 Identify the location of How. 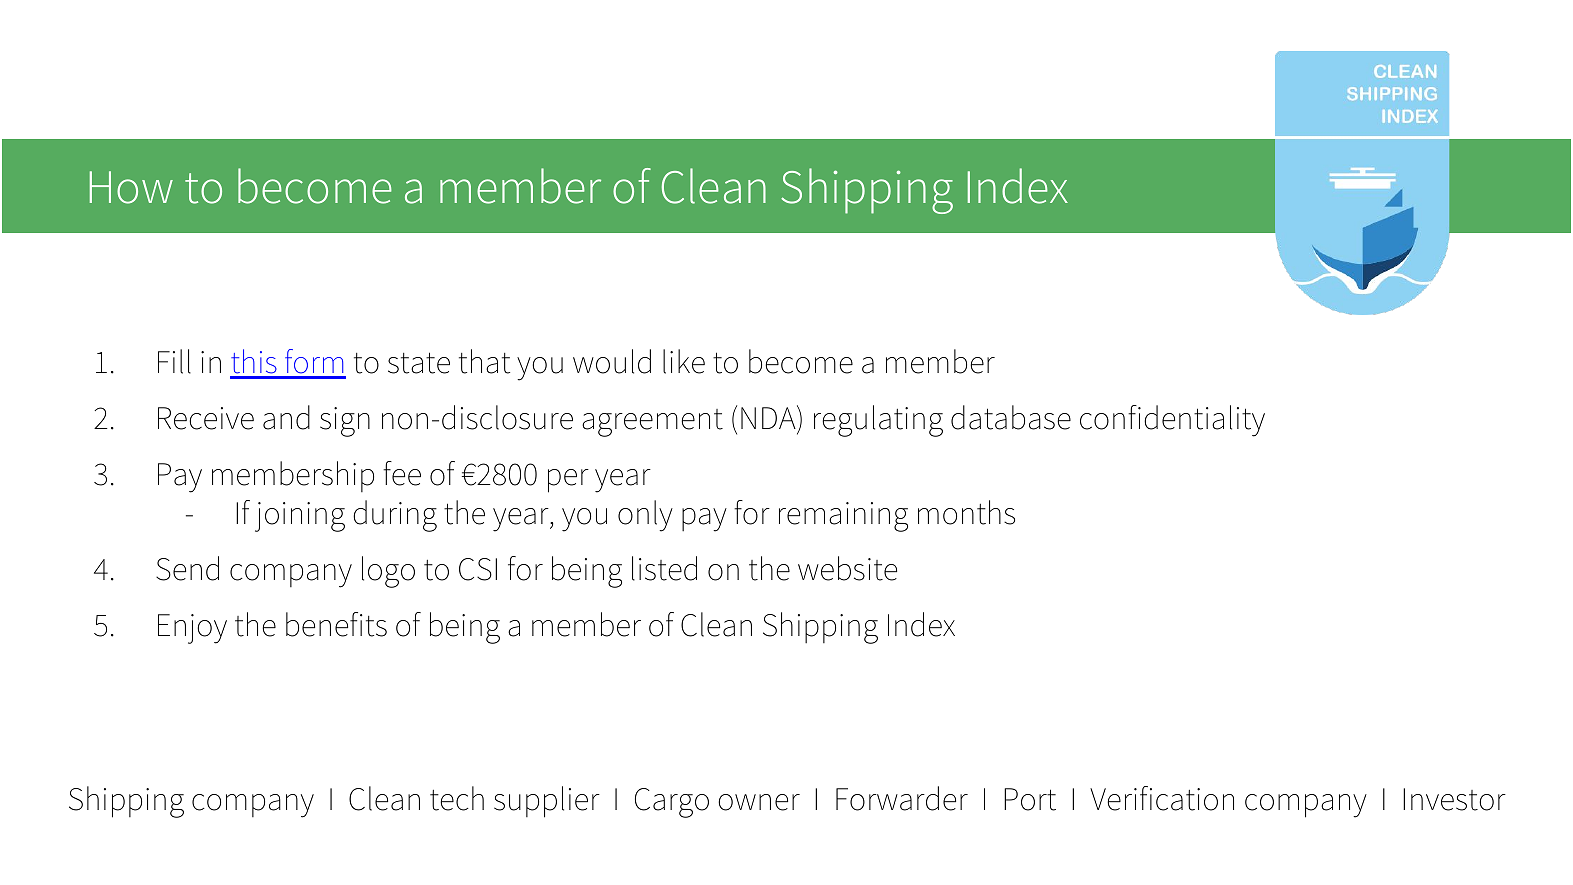
(131, 187).
